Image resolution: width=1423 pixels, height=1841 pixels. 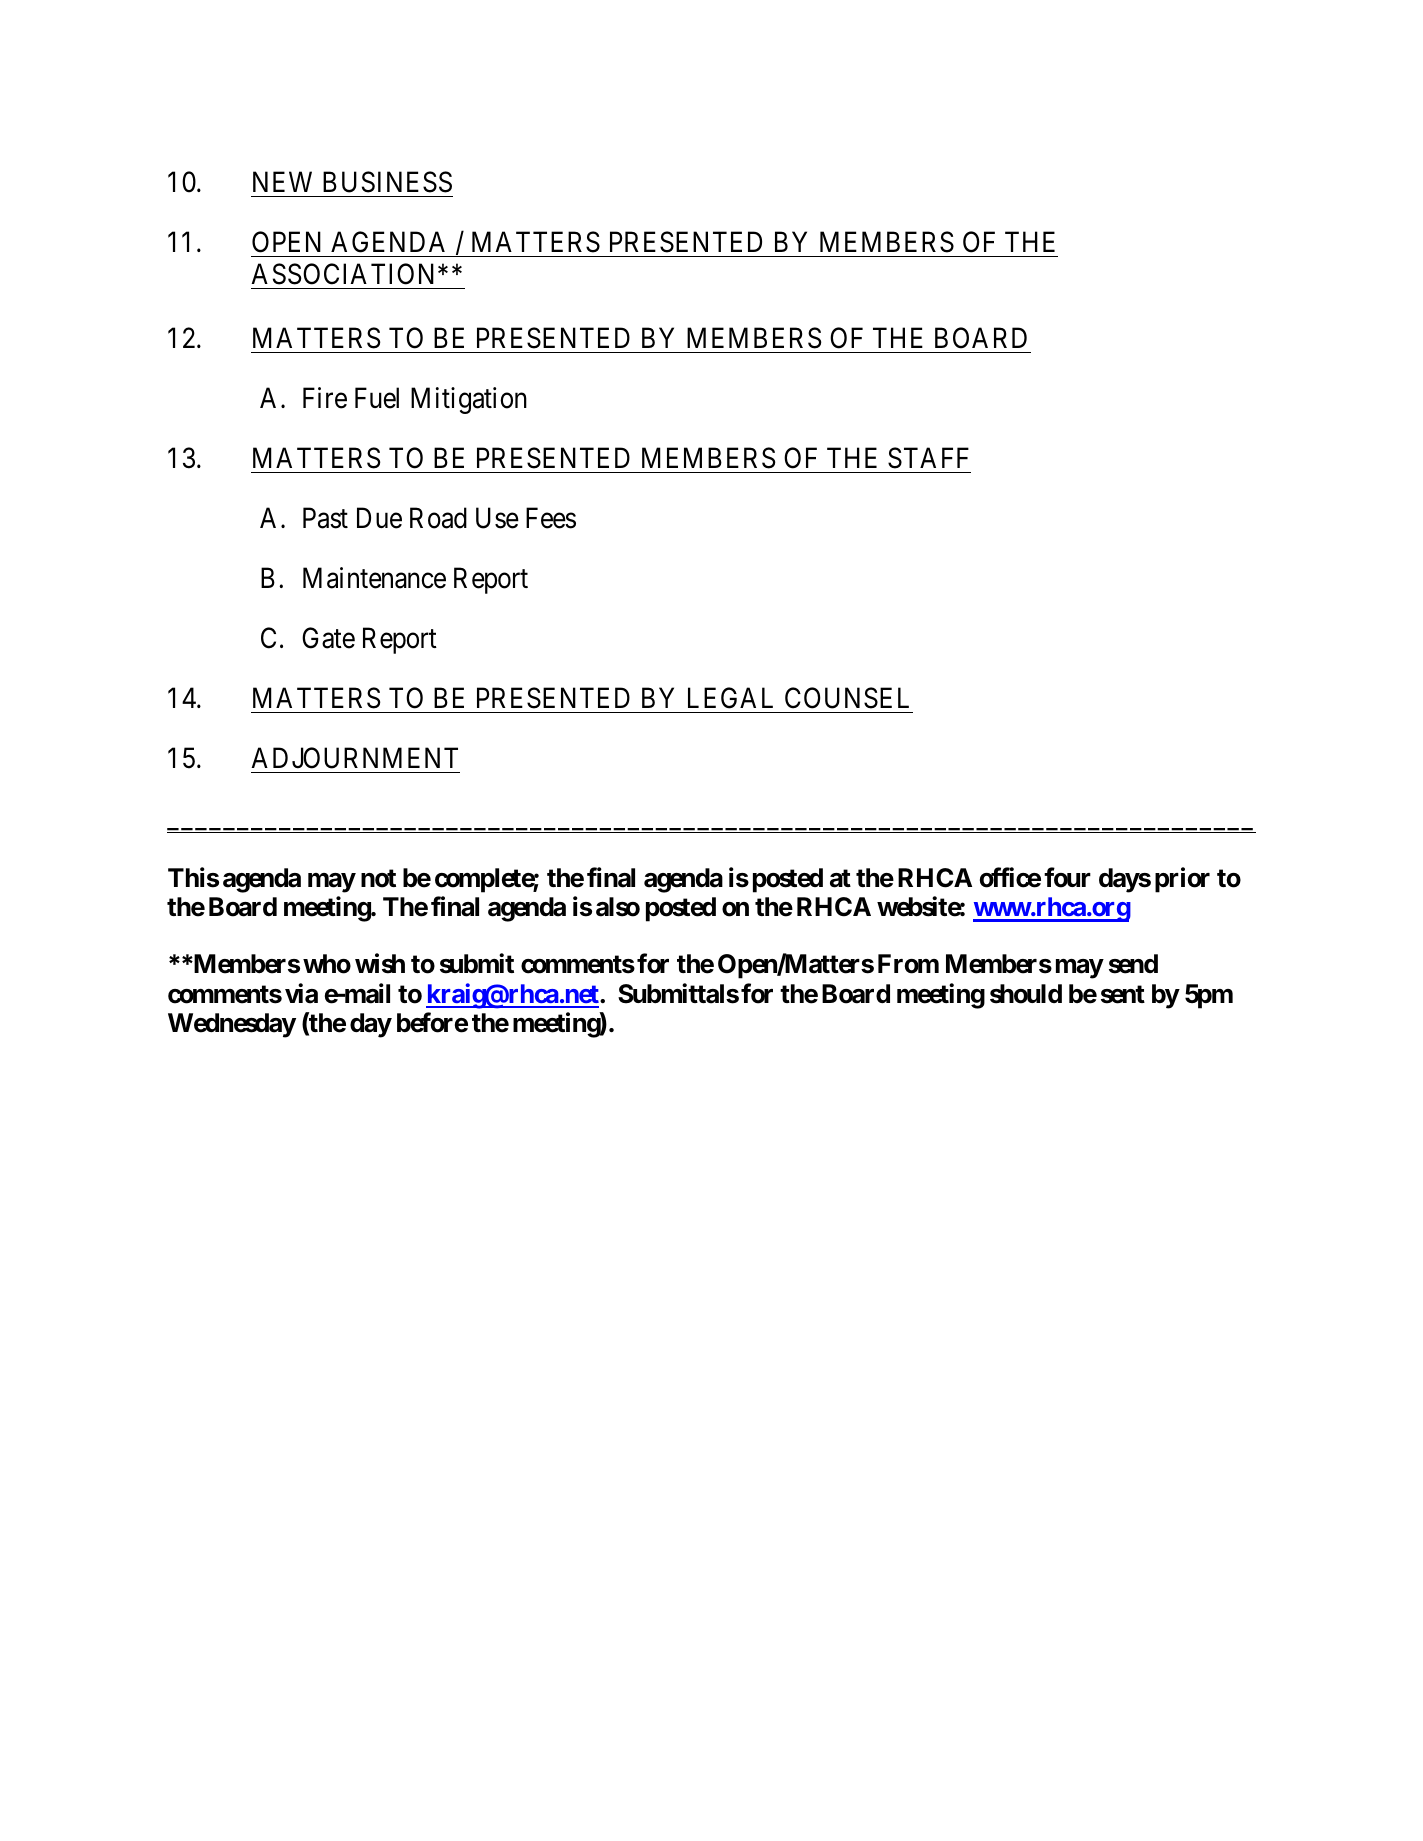 What do you see at coordinates (928, 458) in the screenshot?
I see `STAFF` at bounding box center [928, 458].
